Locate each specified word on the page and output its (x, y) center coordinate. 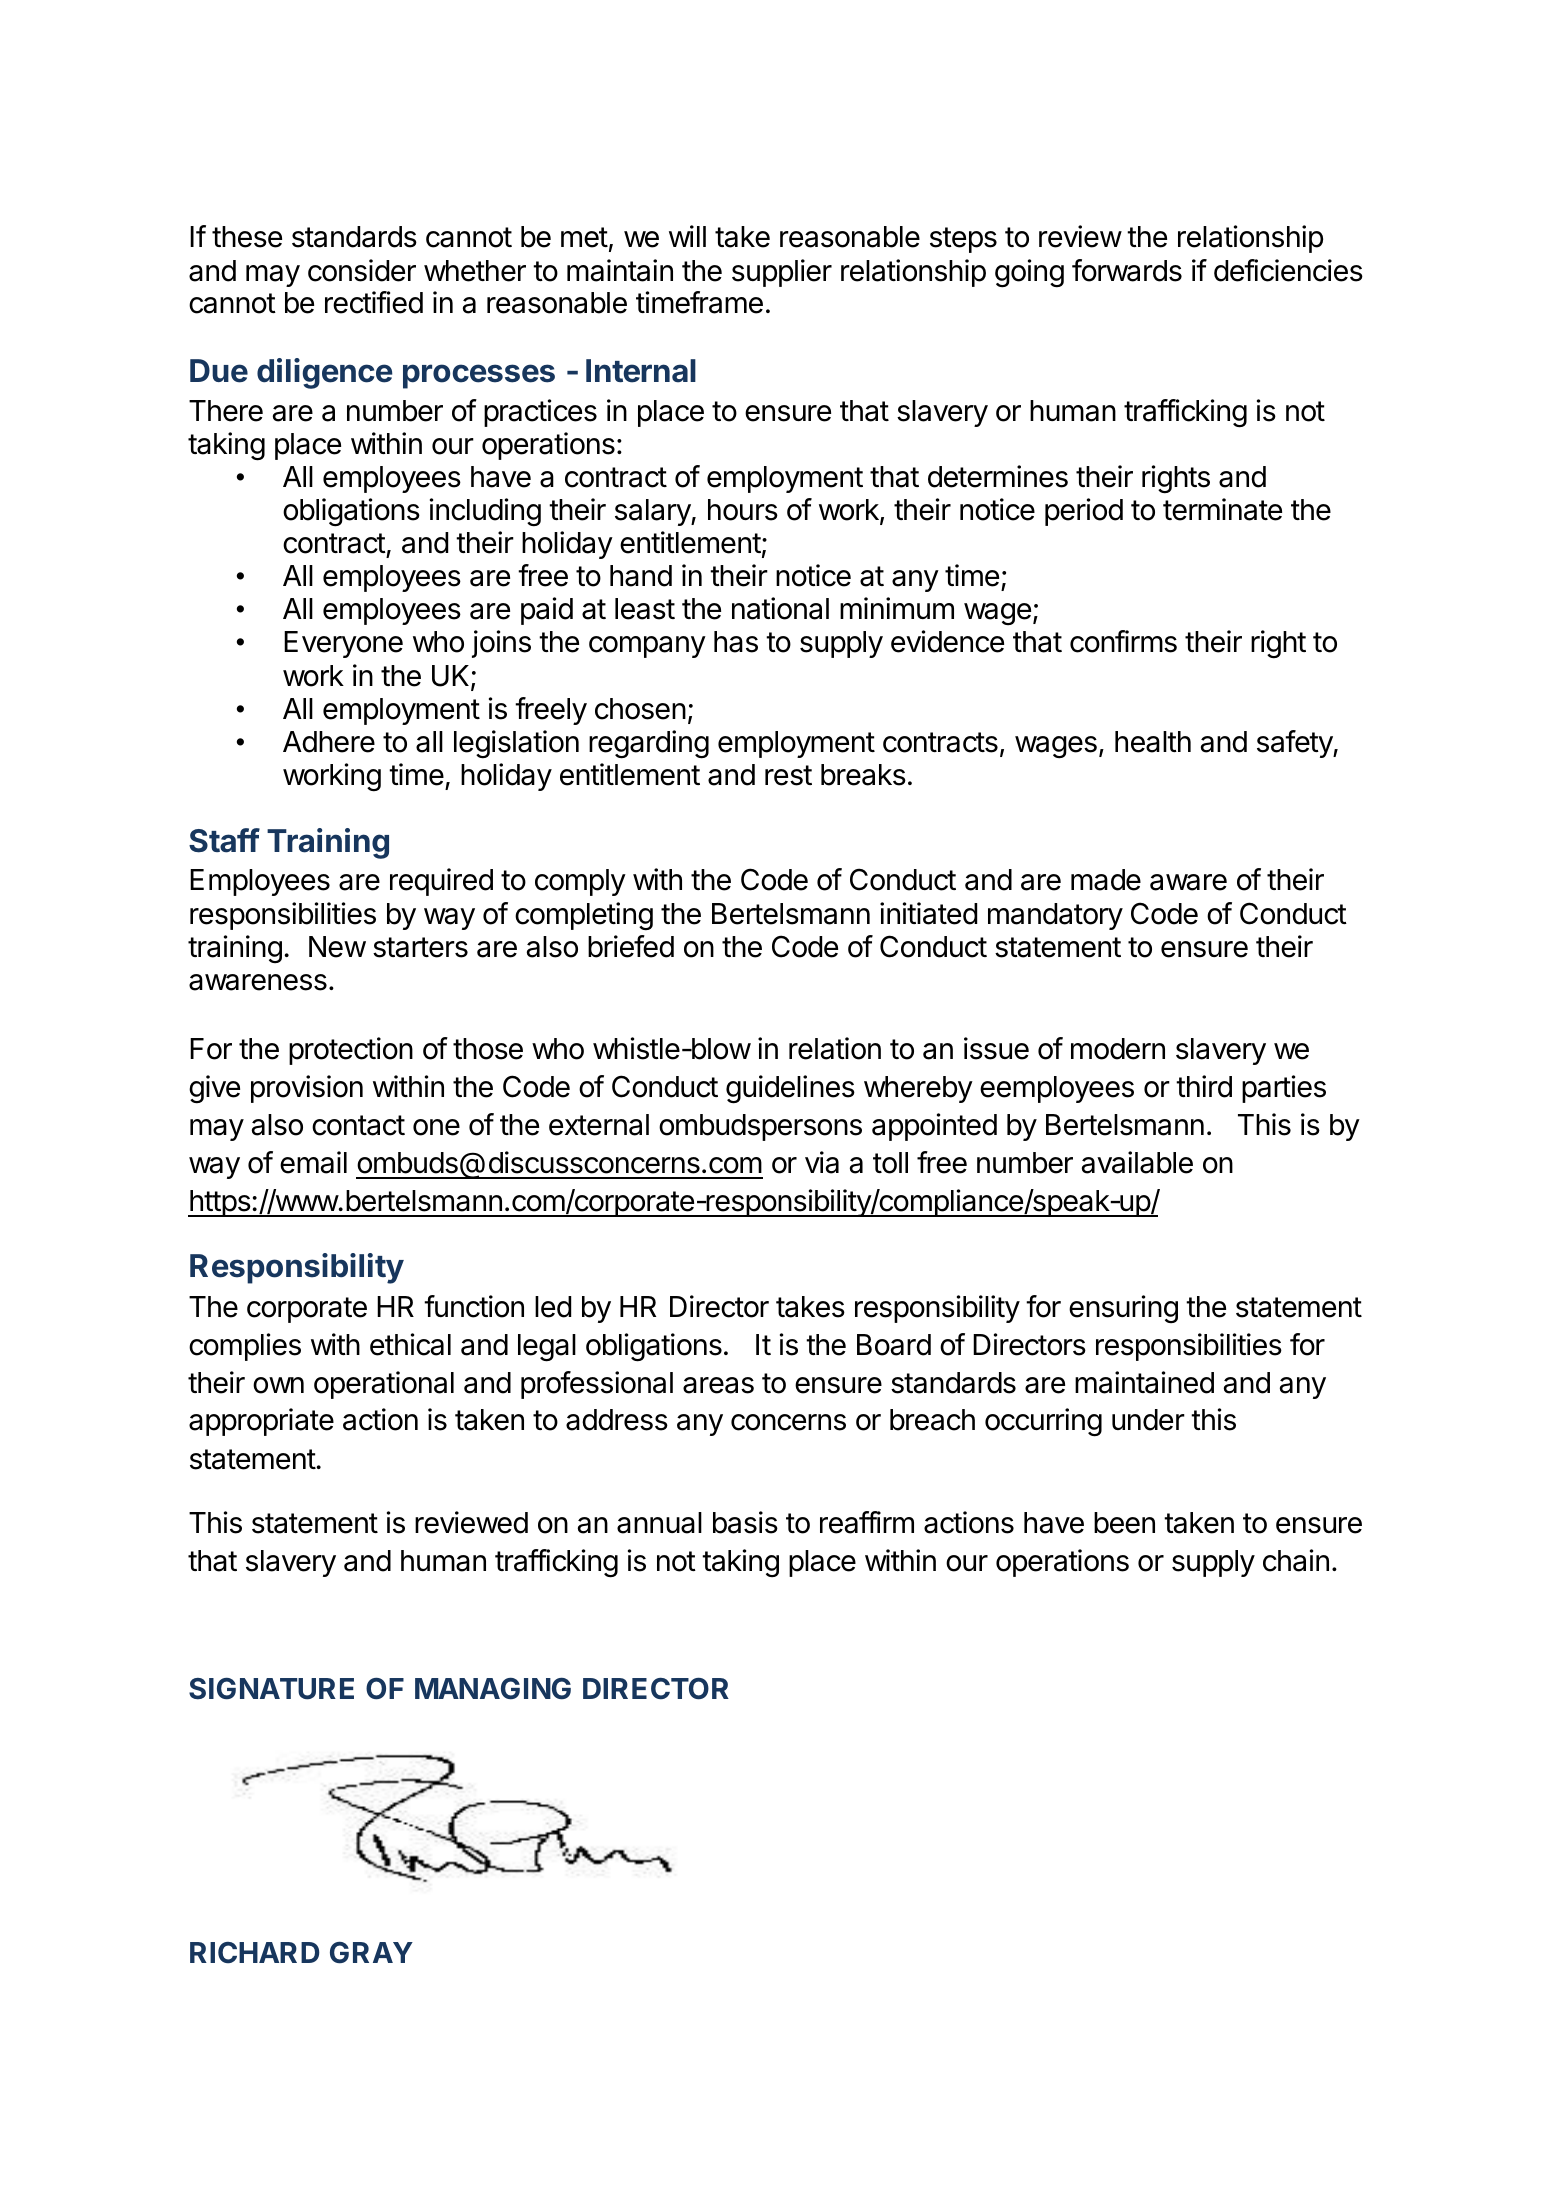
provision (307, 1089)
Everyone (343, 644)
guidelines (790, 1089)
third (1204, 1086)
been (1124, 1523)
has (736, 642)
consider (362, 270)
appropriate (261, 1422)
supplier (782, 273)
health (1153, 742)
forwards (1127, 270)
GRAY (371, 1953)
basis (745, 1522)
